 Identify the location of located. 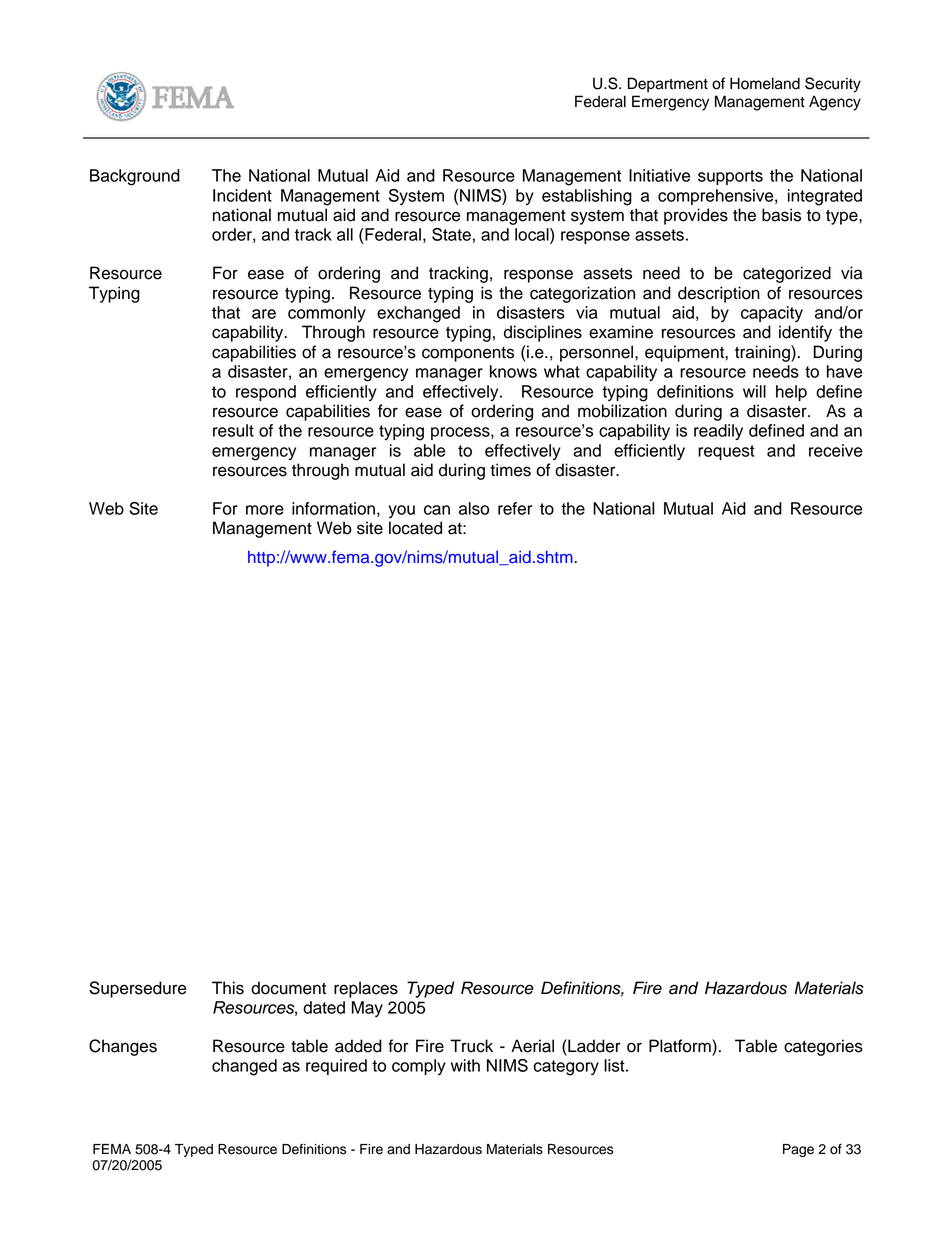
(415, 528).
